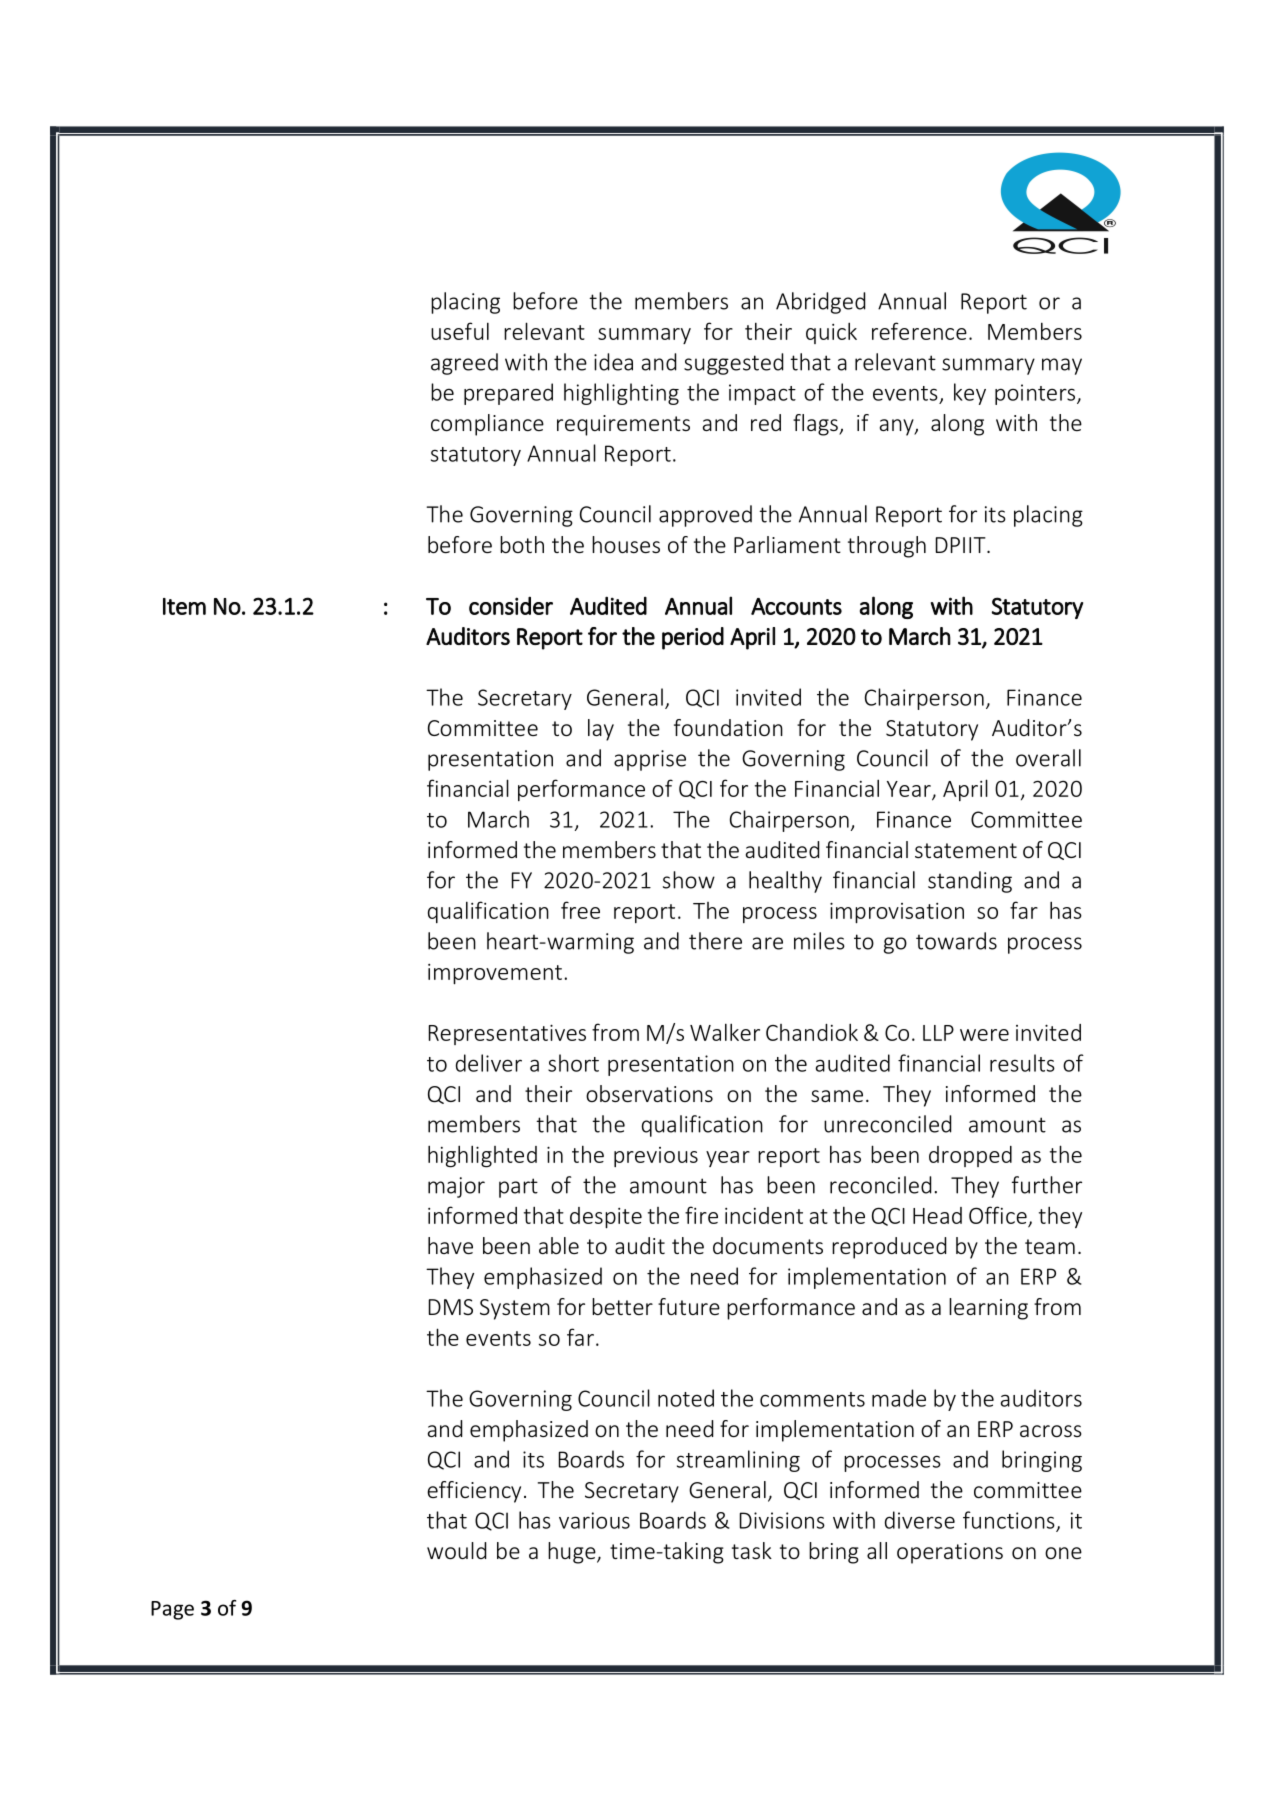 The height and width of the screenshot is (1800, 1273). I want to click on improvement, so click(495, 974).
